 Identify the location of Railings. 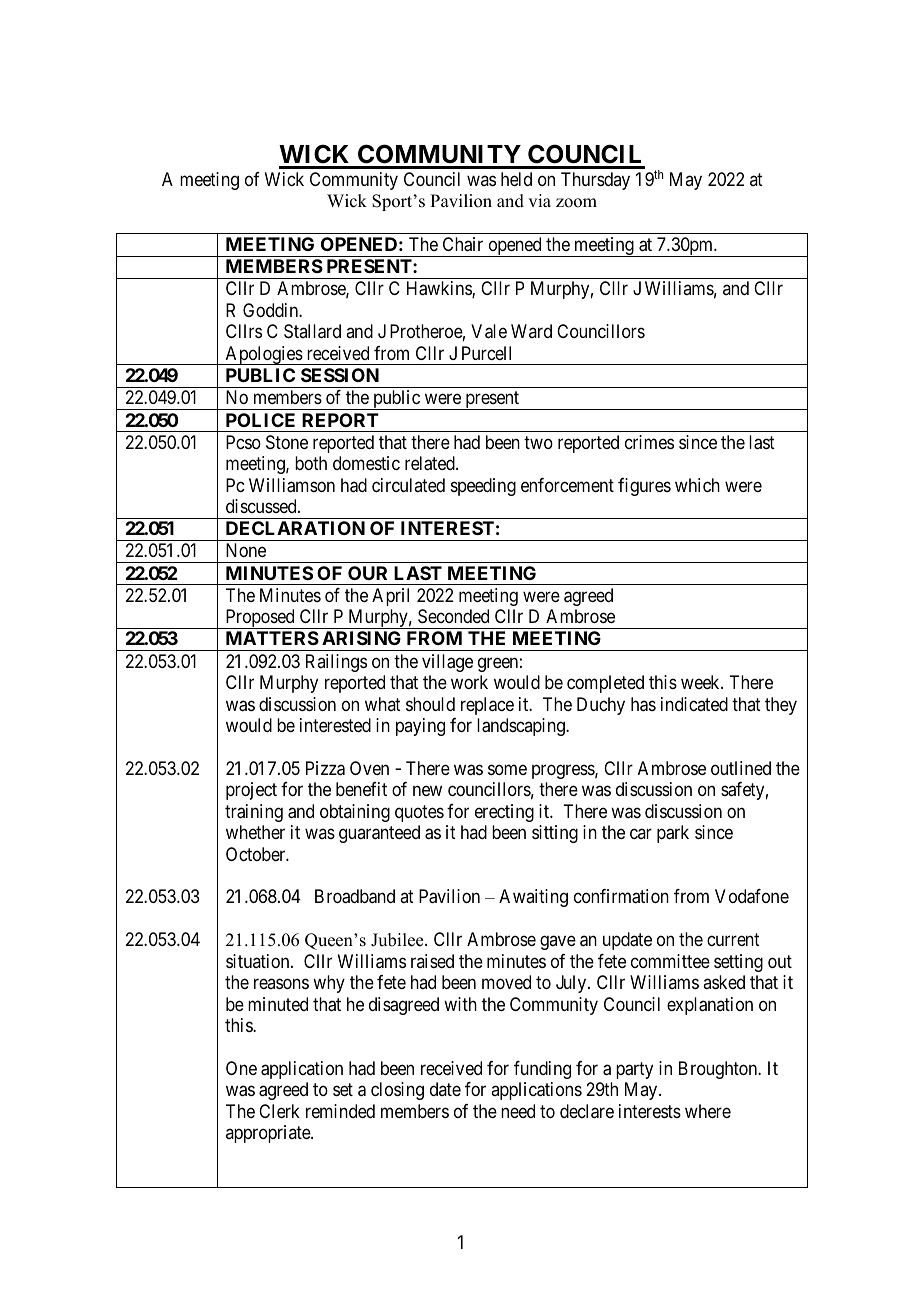
(336, 663).
